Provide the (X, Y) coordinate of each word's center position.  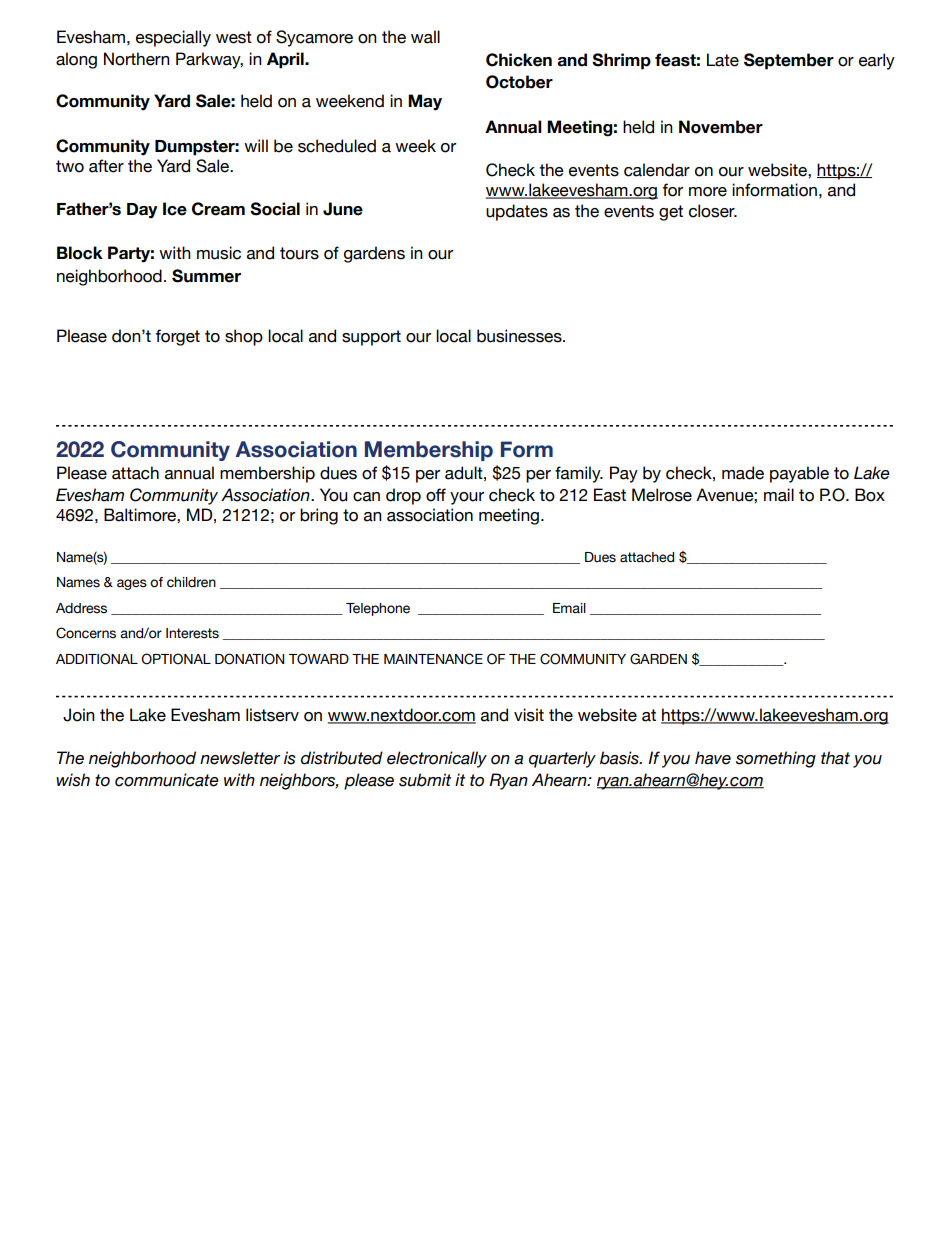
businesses (520, 336)
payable (799, 474)
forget (177, 337)
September (789, 61)
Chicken (519, 60)
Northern (137, 59)
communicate (167, 780)
